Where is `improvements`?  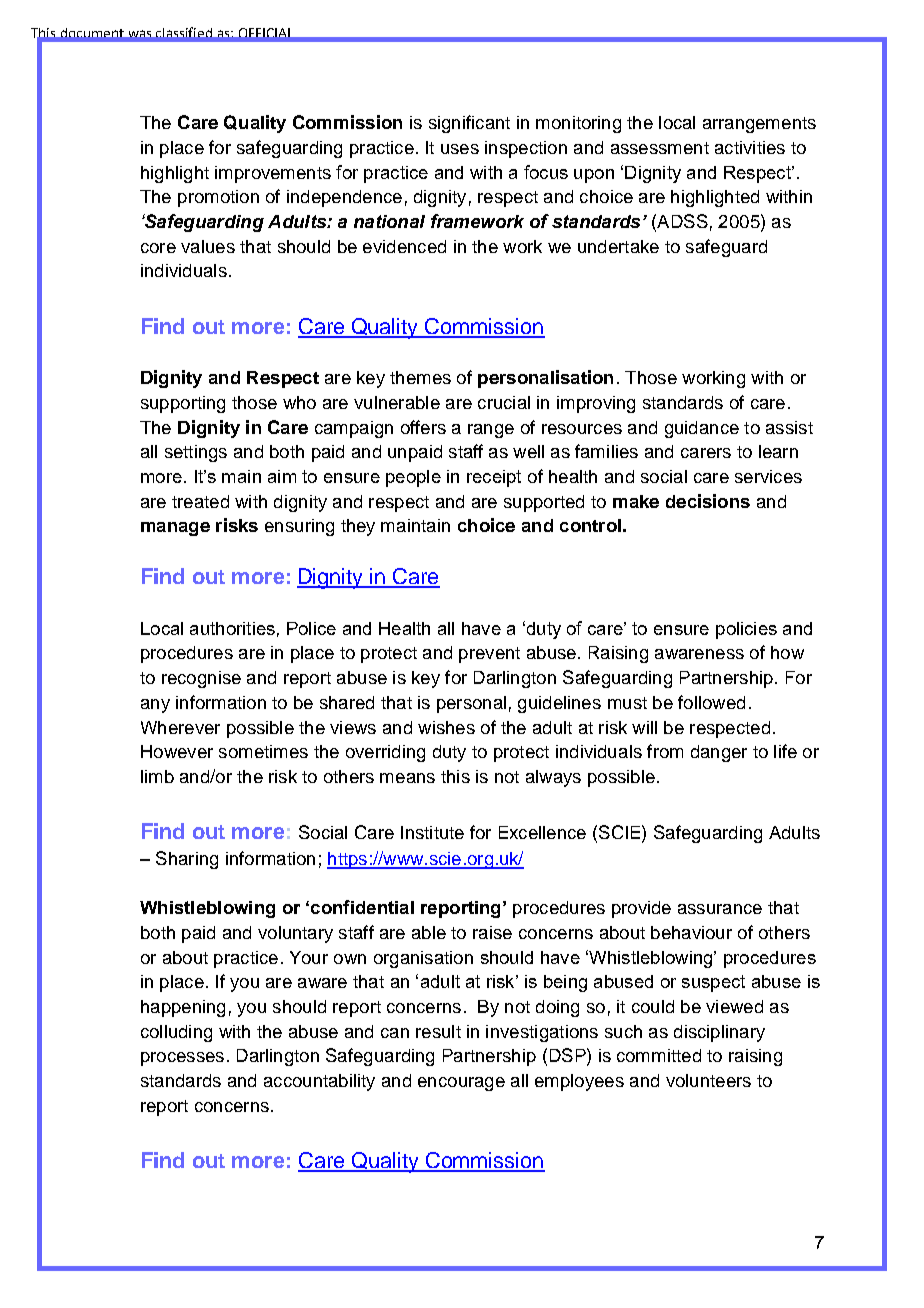
improvements is located at coordinates (273, 174).
